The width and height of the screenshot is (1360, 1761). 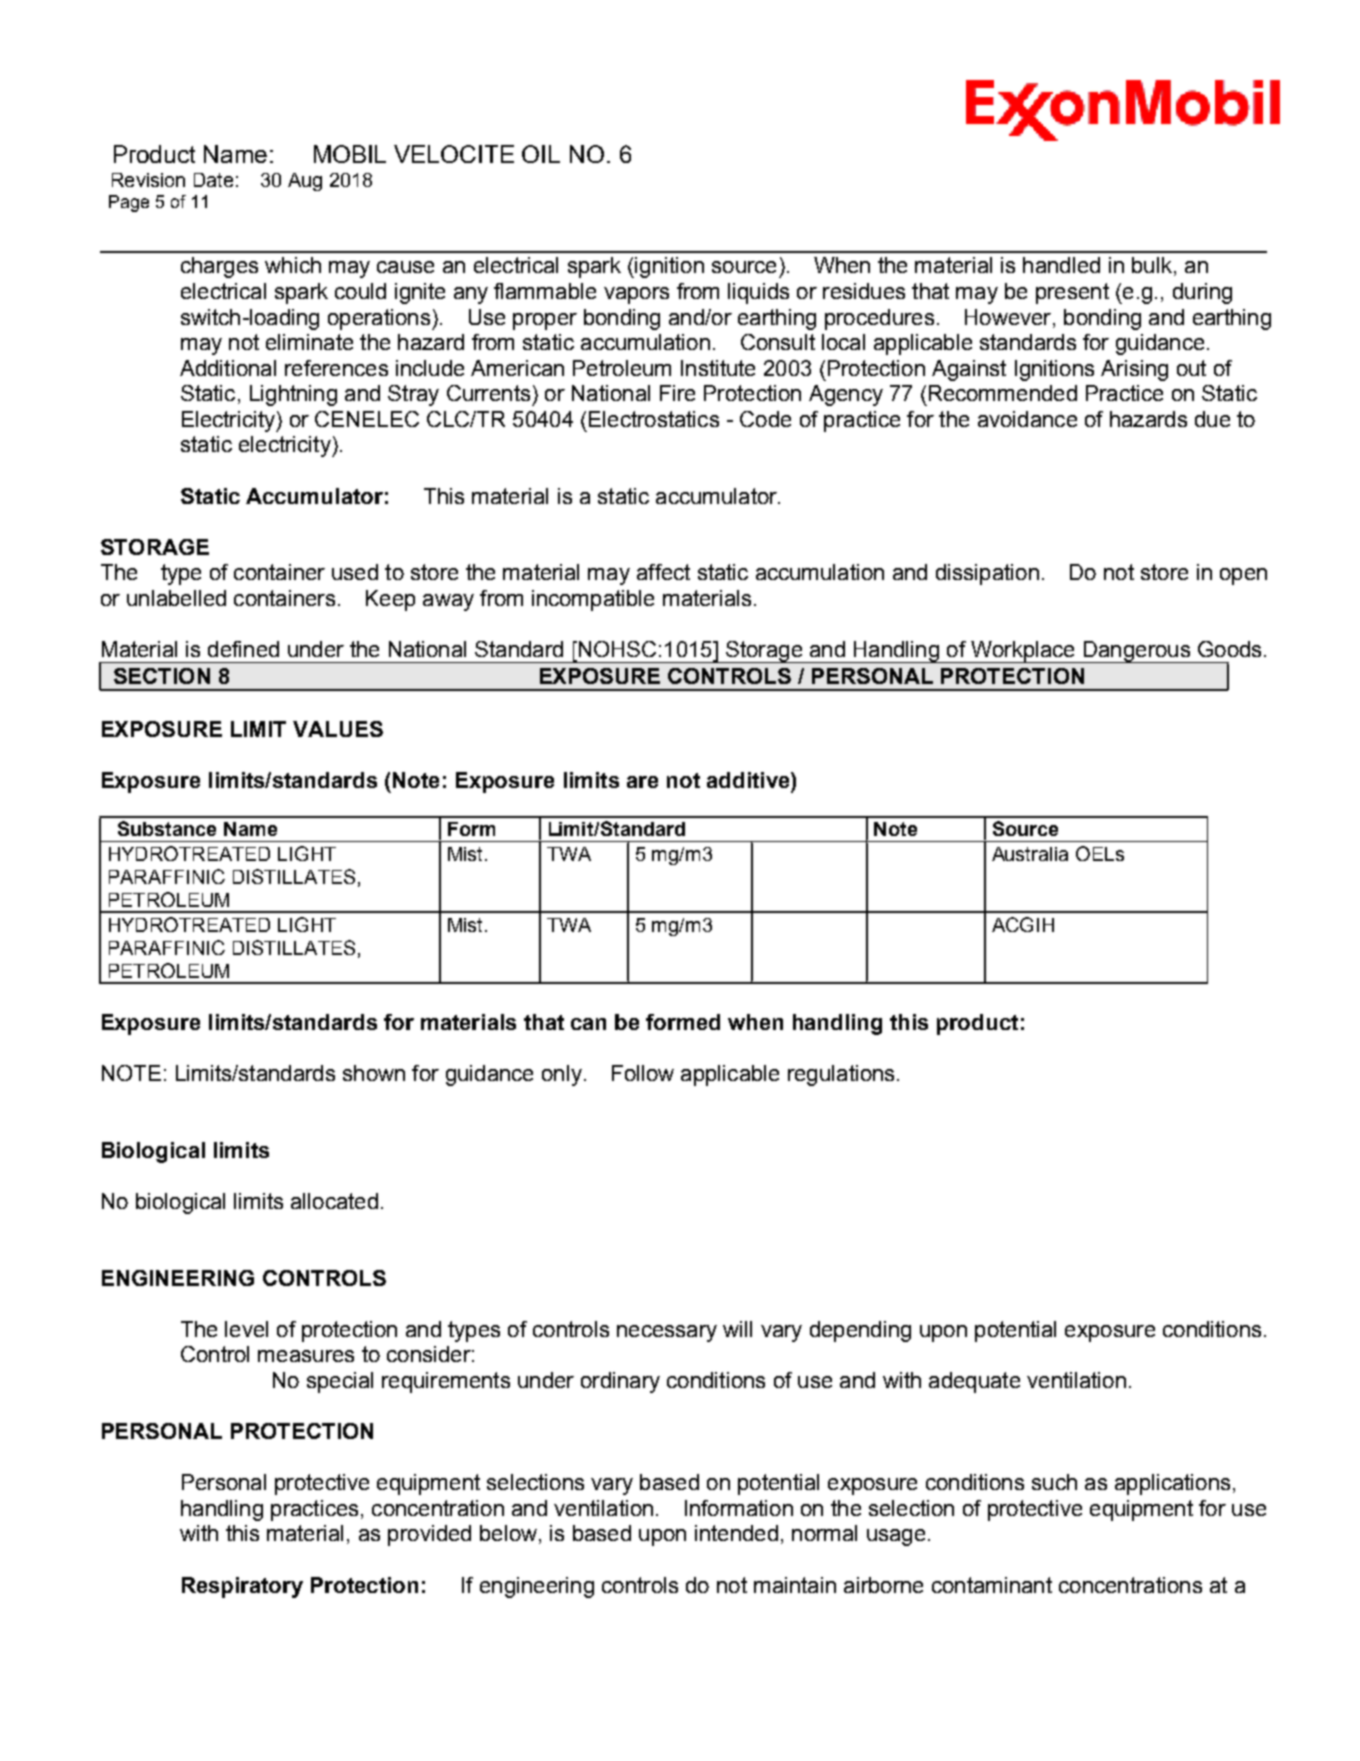 What do you see at coordinates (987, 574) in the screenshot?
I see `dissipation` at bounding box center [987, 574].
